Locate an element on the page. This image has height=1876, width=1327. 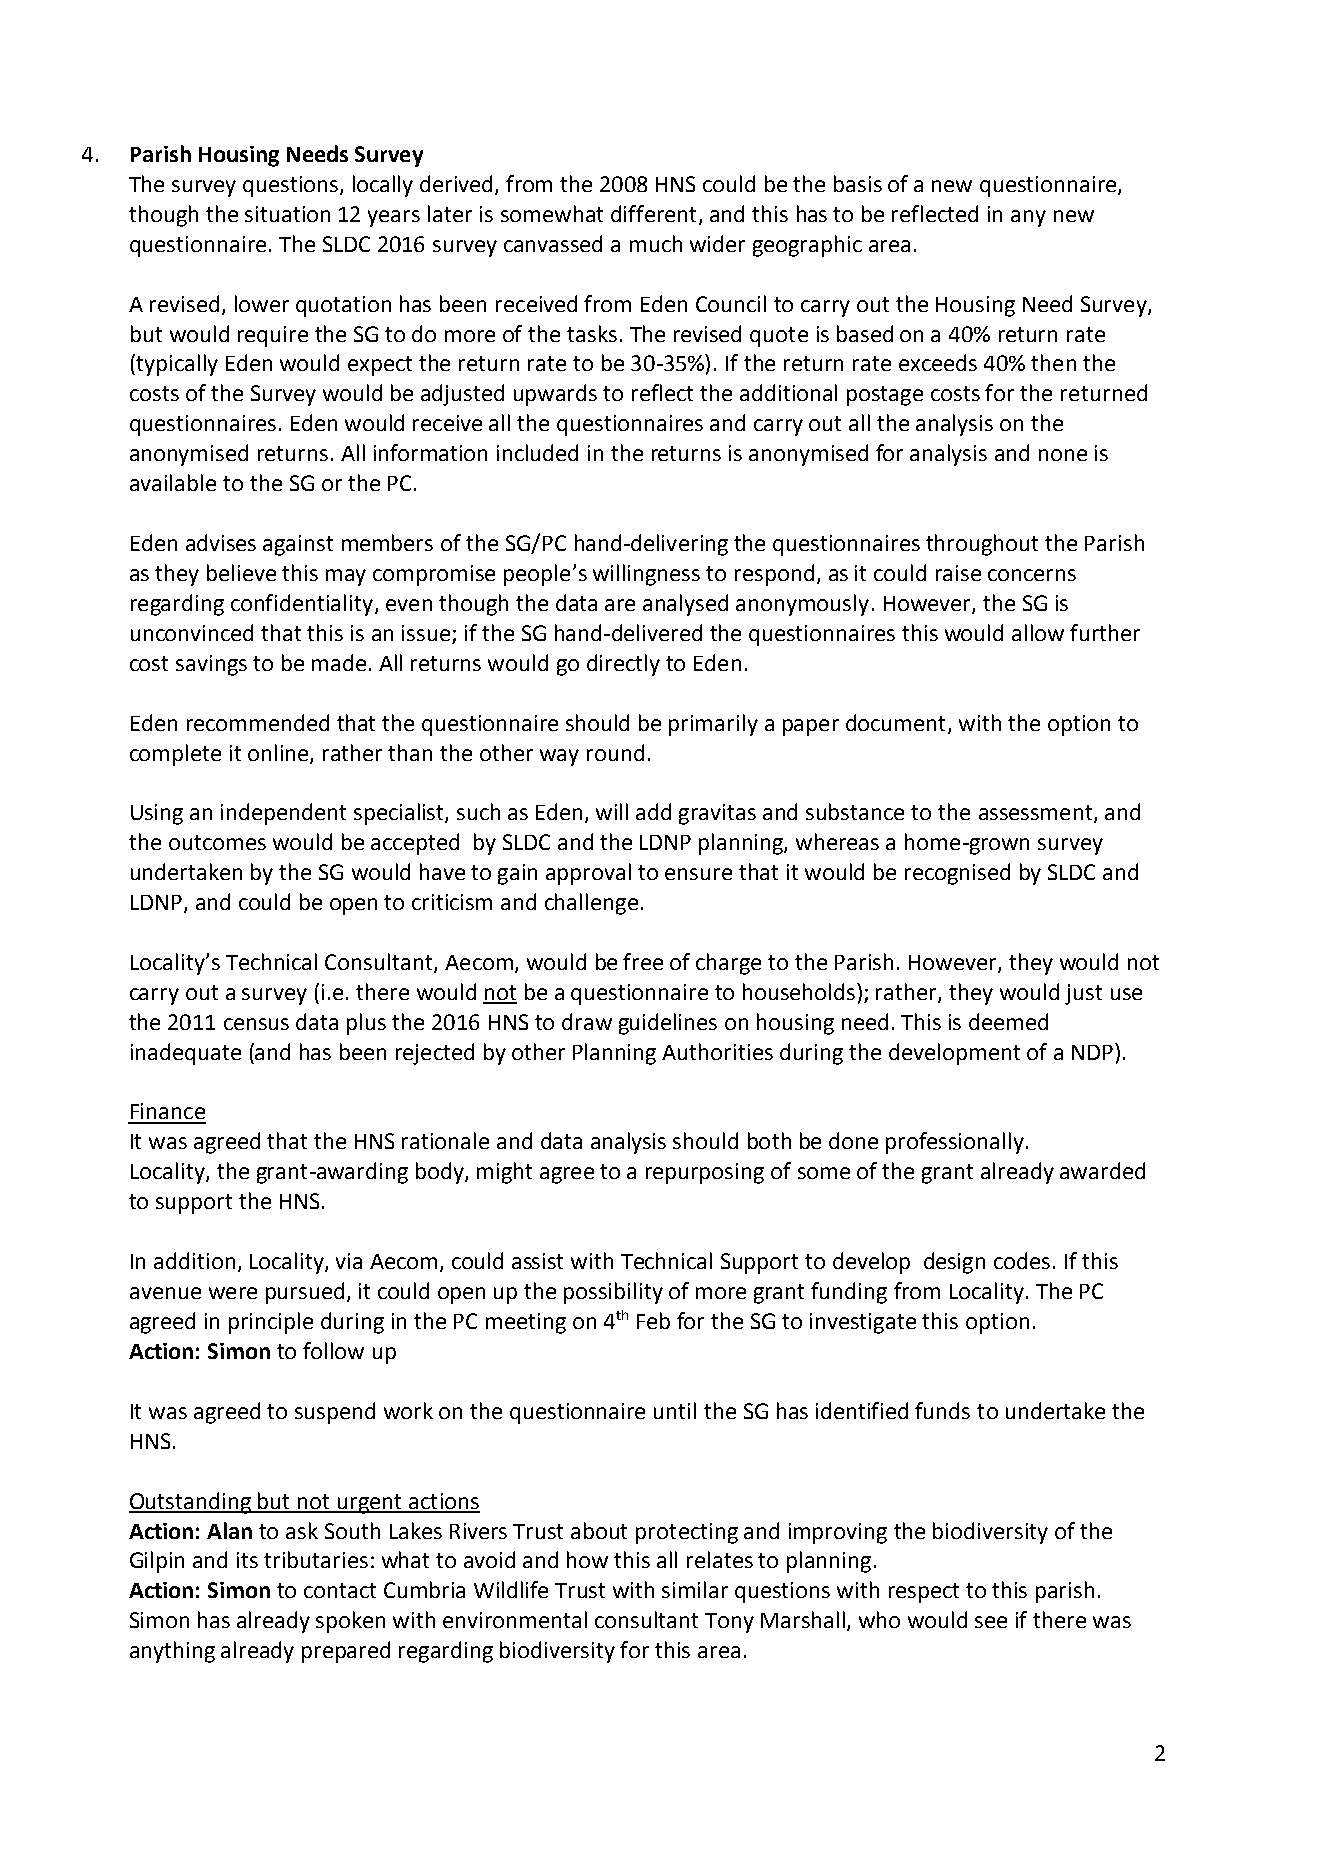
outcomes is located at coordinates (217, 842).
